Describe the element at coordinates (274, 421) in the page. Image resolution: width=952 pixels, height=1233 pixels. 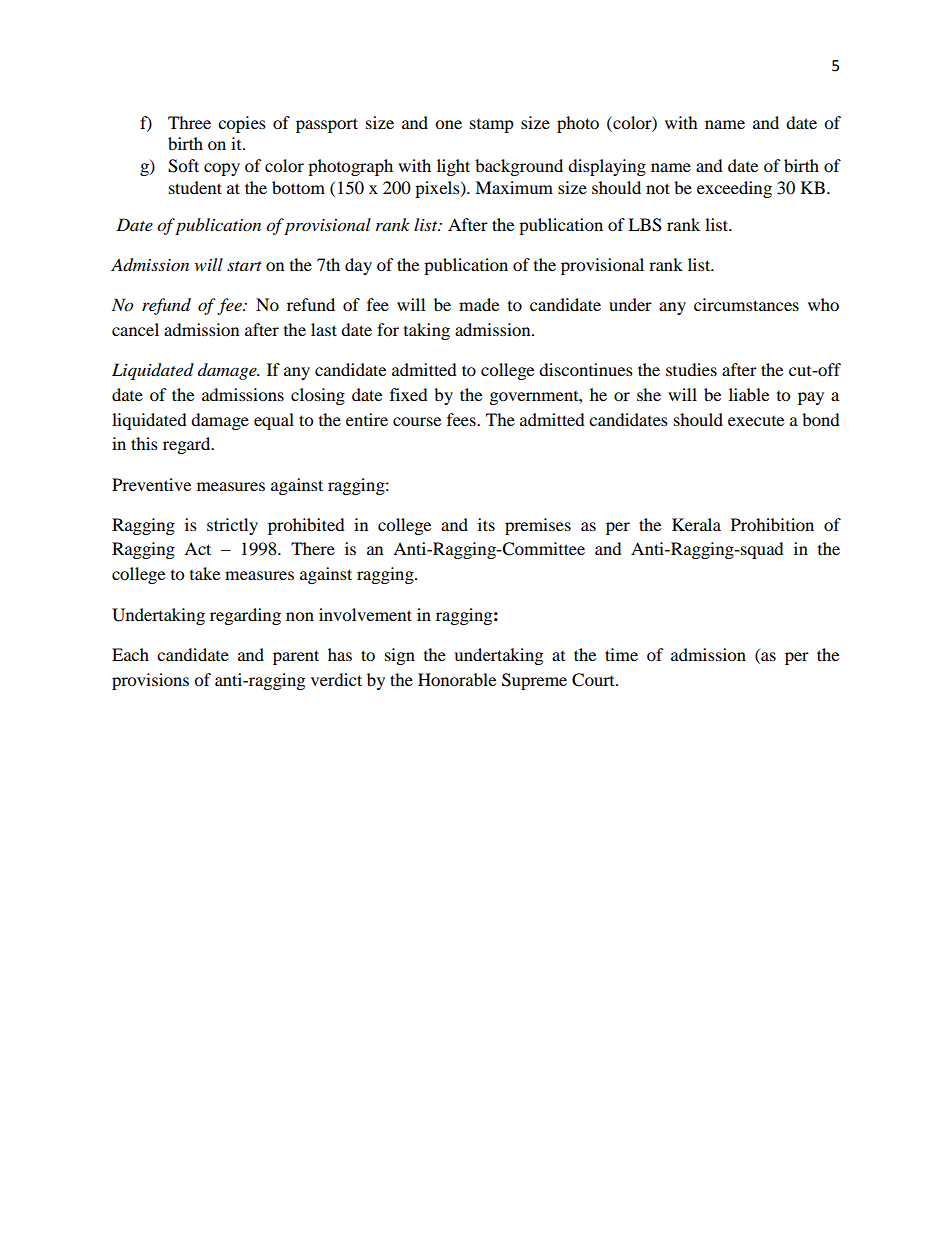
I see `equal` at that location.
